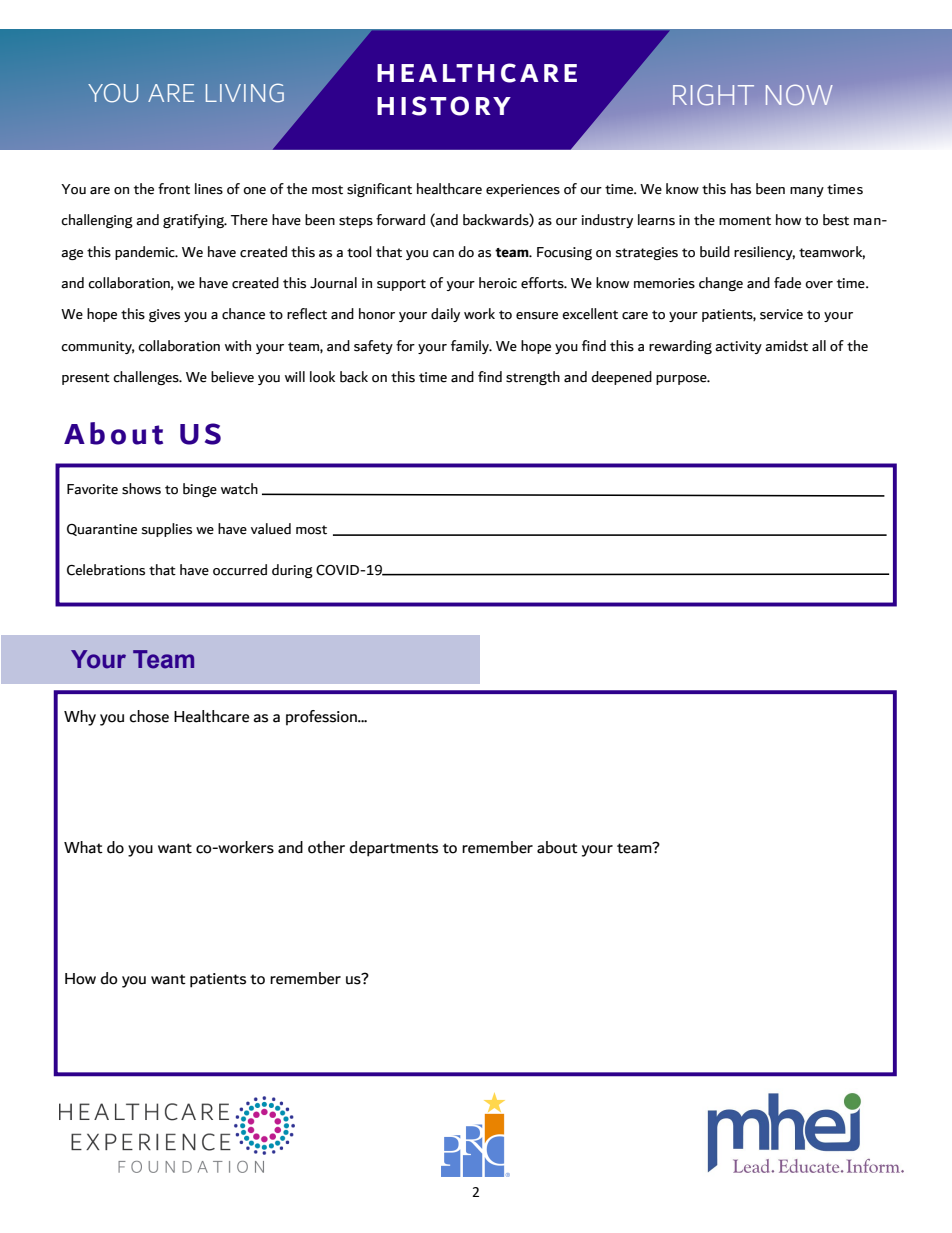 The width and height of the screenshot is (952, 1233). What do you see at coordinates (245, 93) in the screenshot?
I see `LIVING` at bounding box center [245, 93].
